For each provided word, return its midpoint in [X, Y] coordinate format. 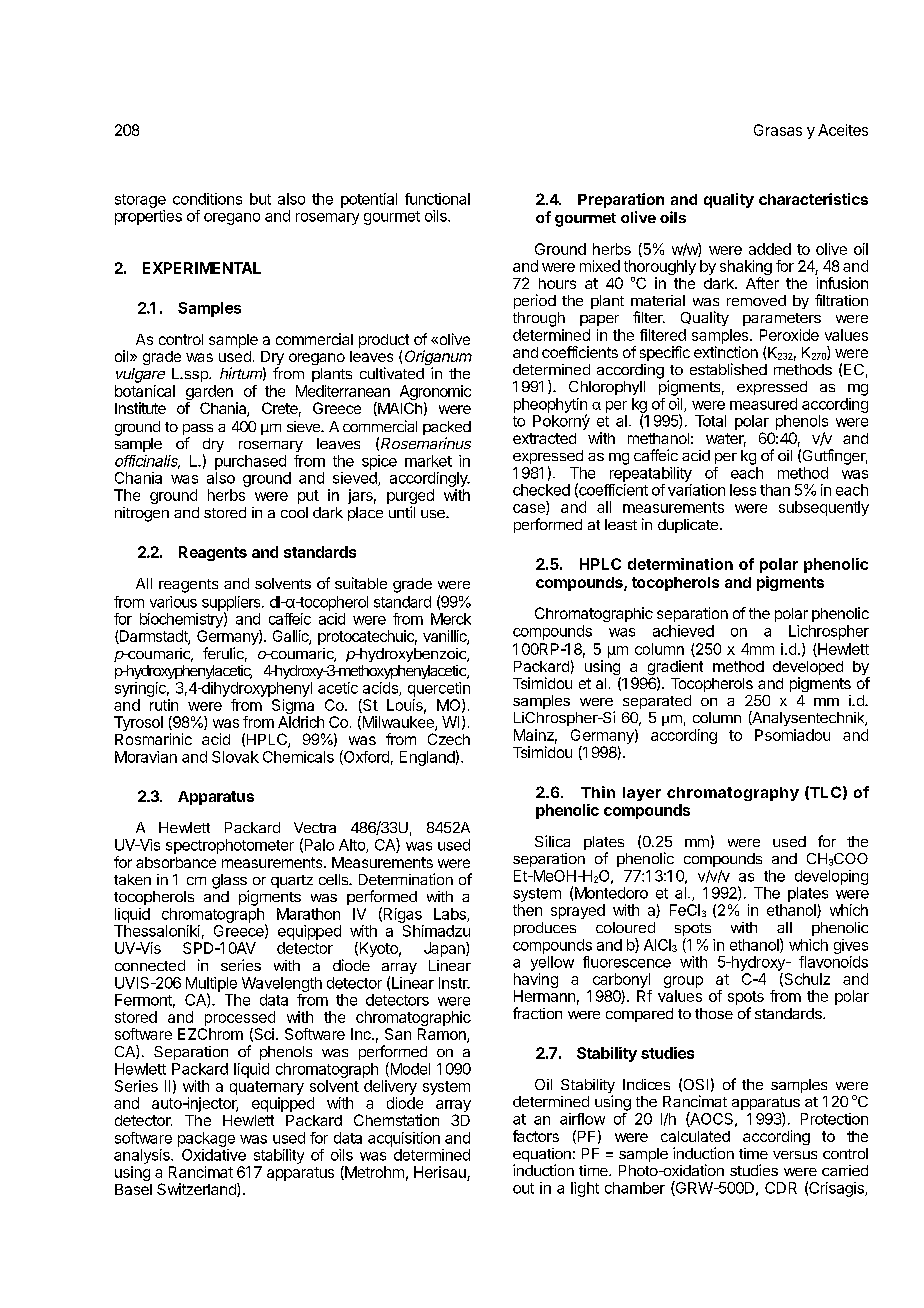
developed [808, 669]
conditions [207, 199]
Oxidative [214, 1155]
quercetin [439, 689]
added [770, 249]
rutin [164, 705]
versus [795, 1155]
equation [542, 1156]
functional [437, 199]
